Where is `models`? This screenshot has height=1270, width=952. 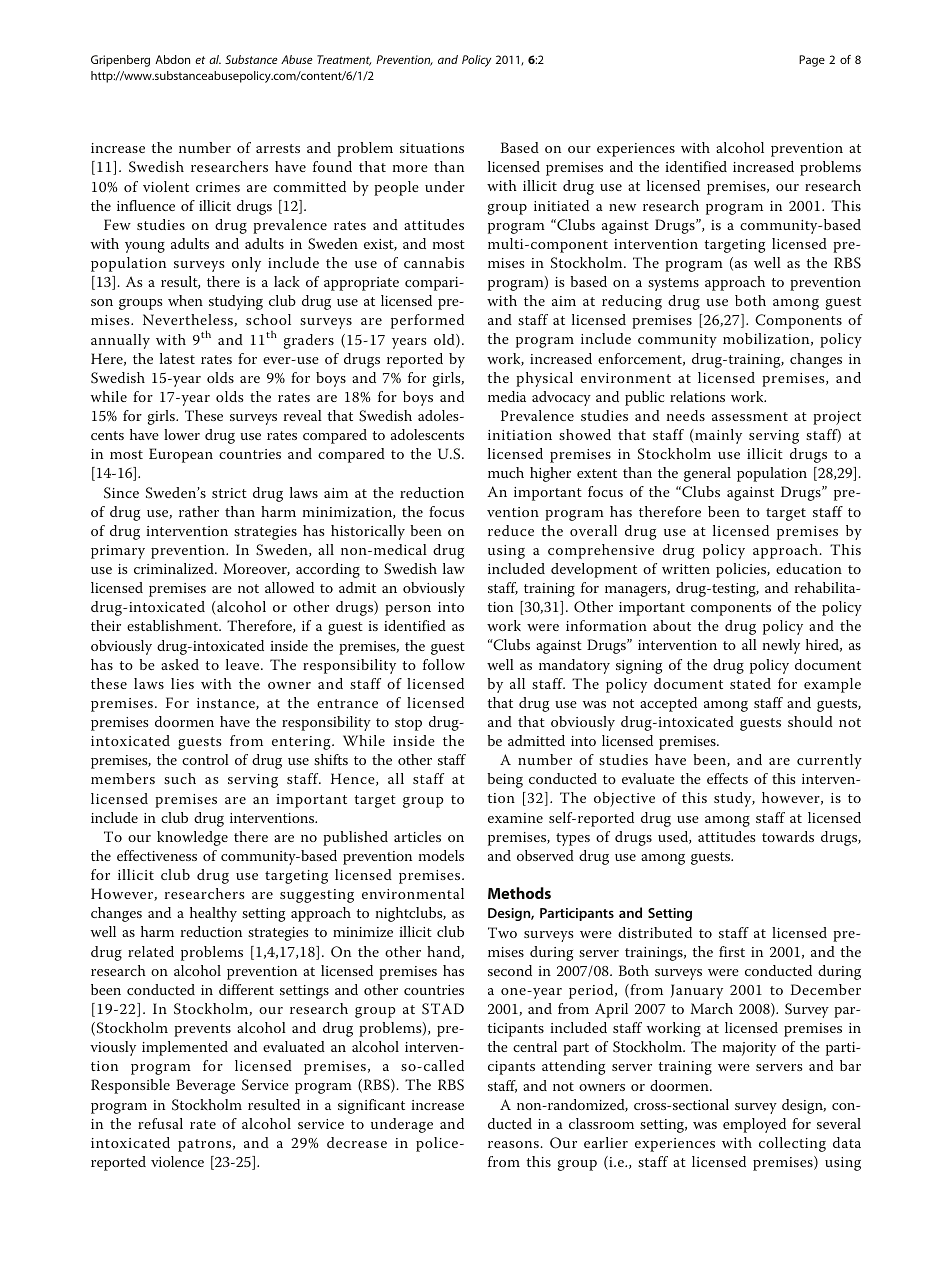
models is located at coordinates (441, 855).
